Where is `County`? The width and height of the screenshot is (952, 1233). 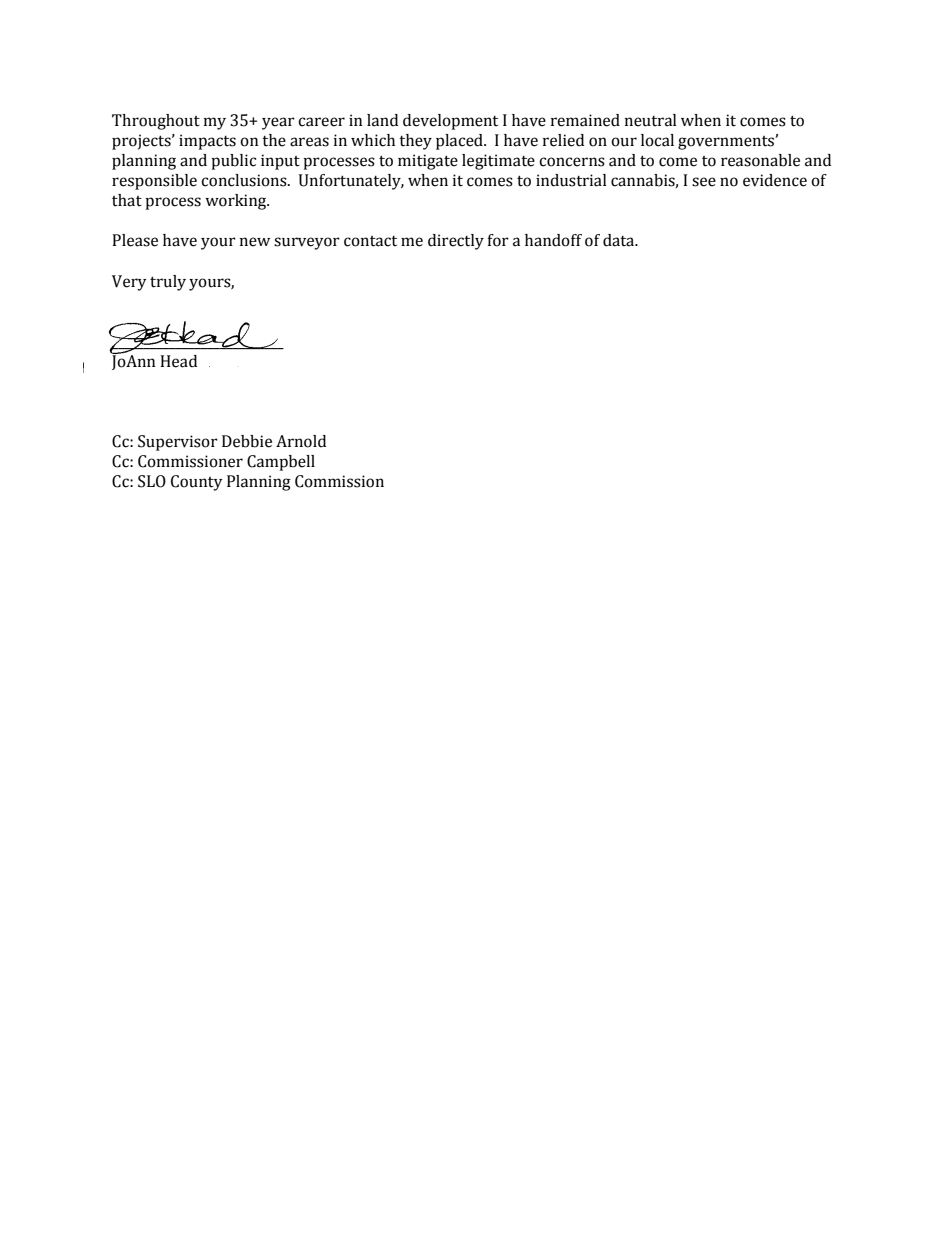 County is located at coordinates (196, 483).
